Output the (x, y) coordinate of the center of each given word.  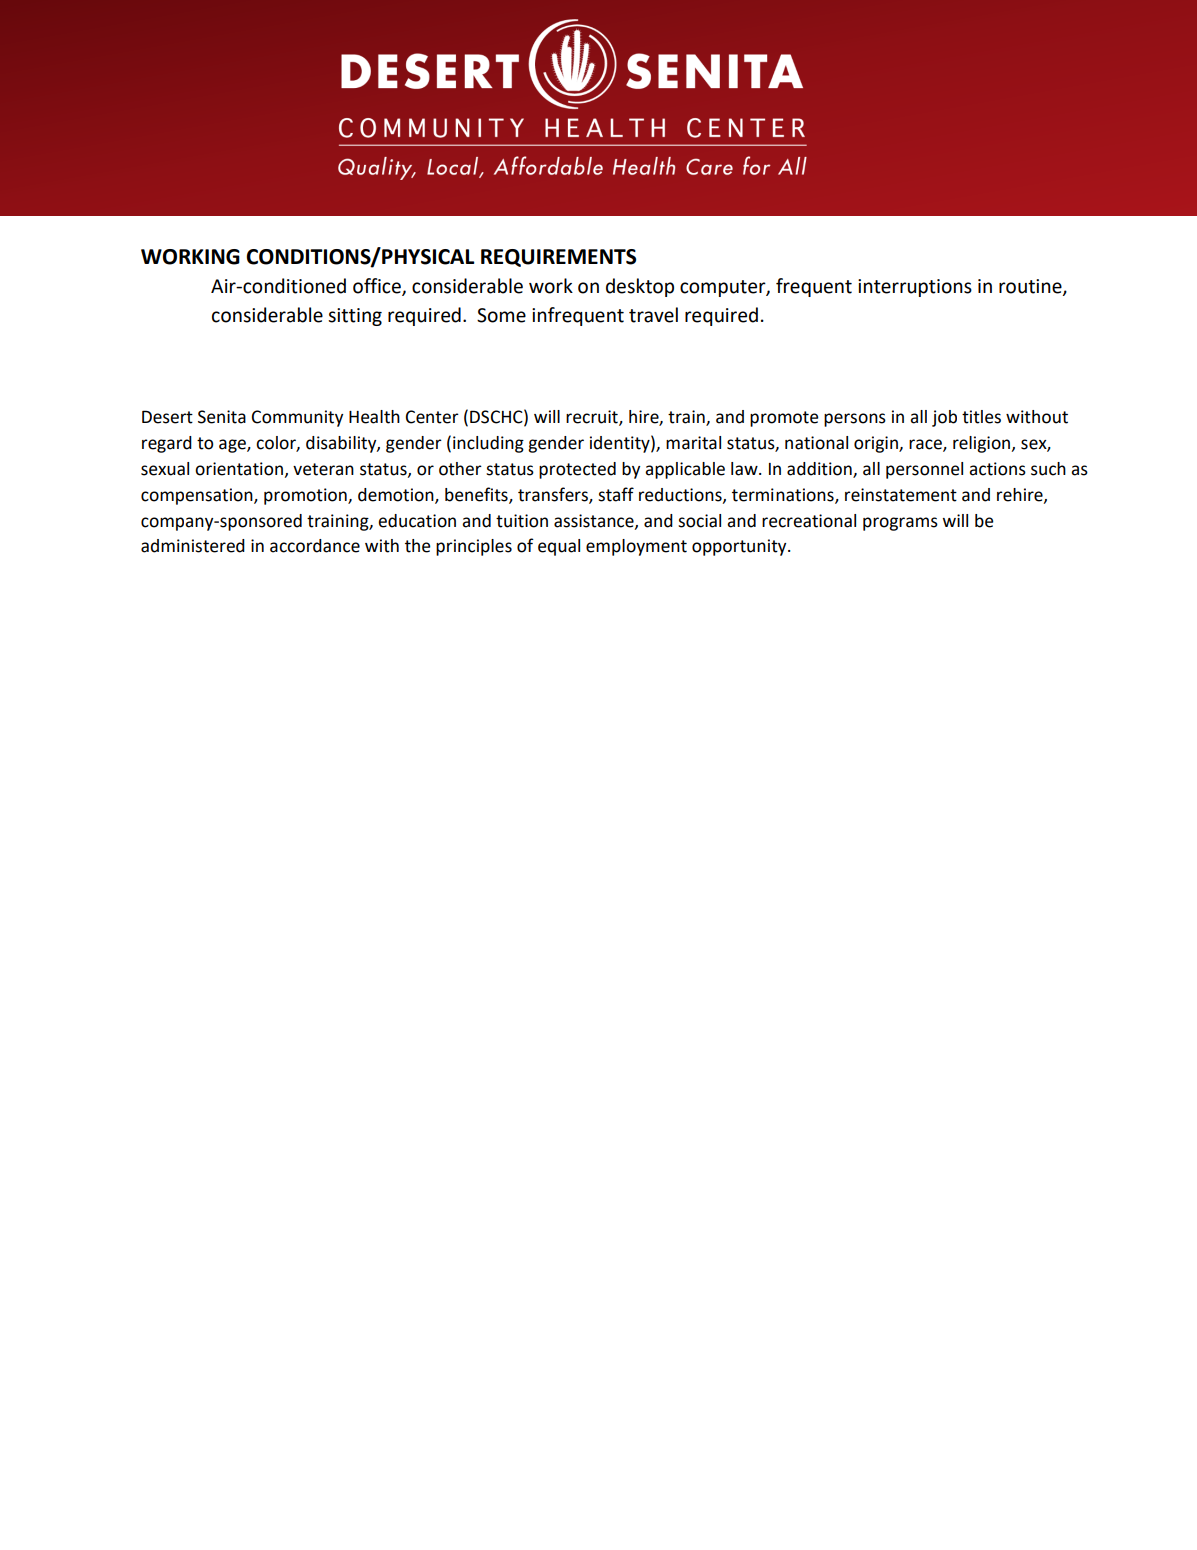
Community (297, 418)
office (378, 287)
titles (981, 417)
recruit (593, 418)
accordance (315, 546)
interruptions (915, 288)
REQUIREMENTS (558, 258)
